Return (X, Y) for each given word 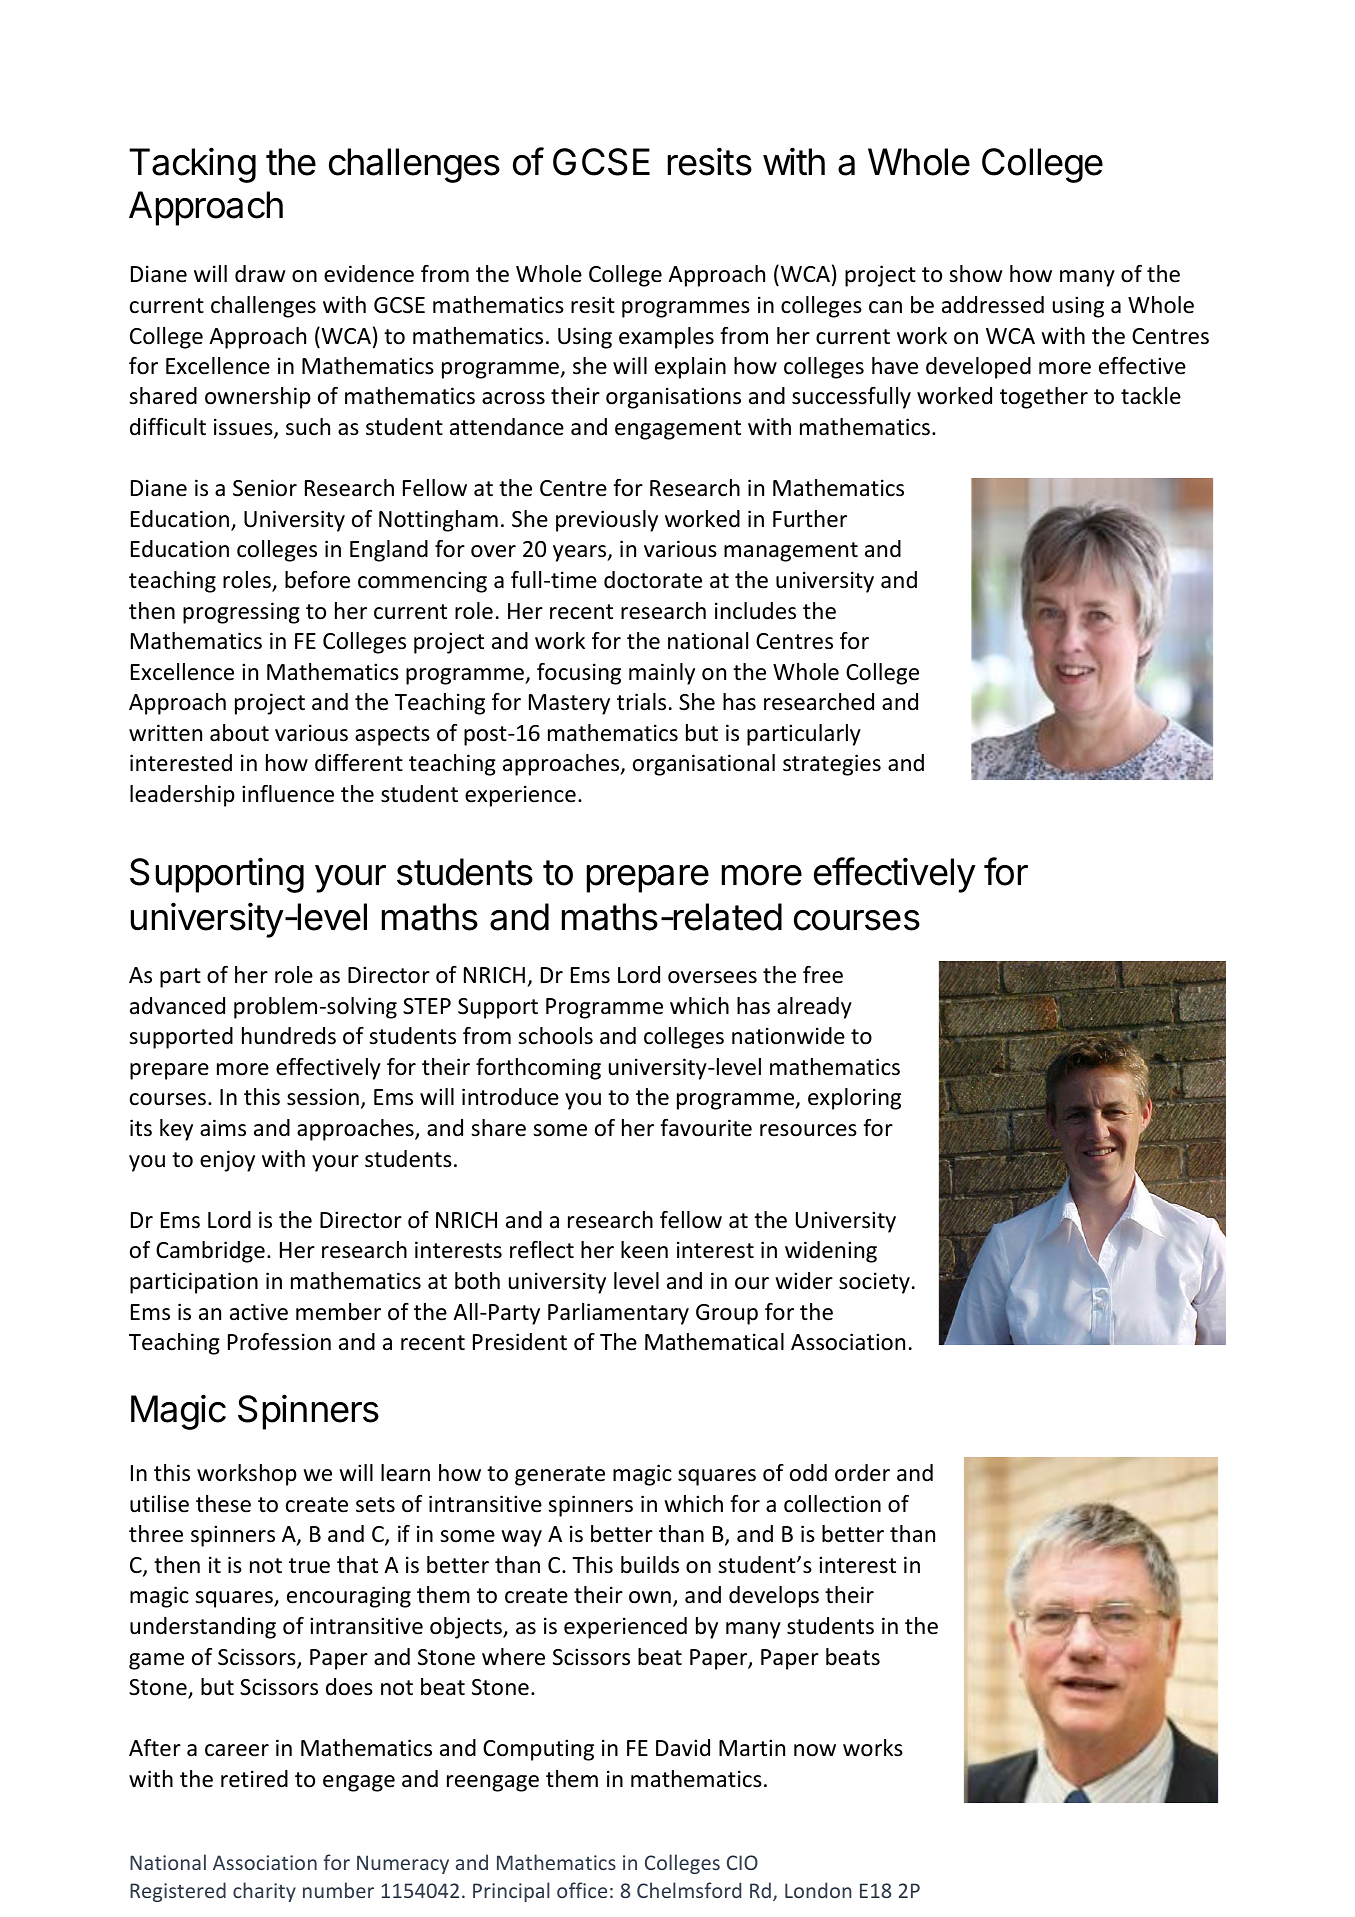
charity (264, 1892)
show (975, 274)
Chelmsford (689, 1890)
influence (288, 794)
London (818, 1890)
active (259, 1312)
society (874, 1283)
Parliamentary (618, 1314)
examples (666, 338)
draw (260, 273)
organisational (704, 765)
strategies (832, 765)
